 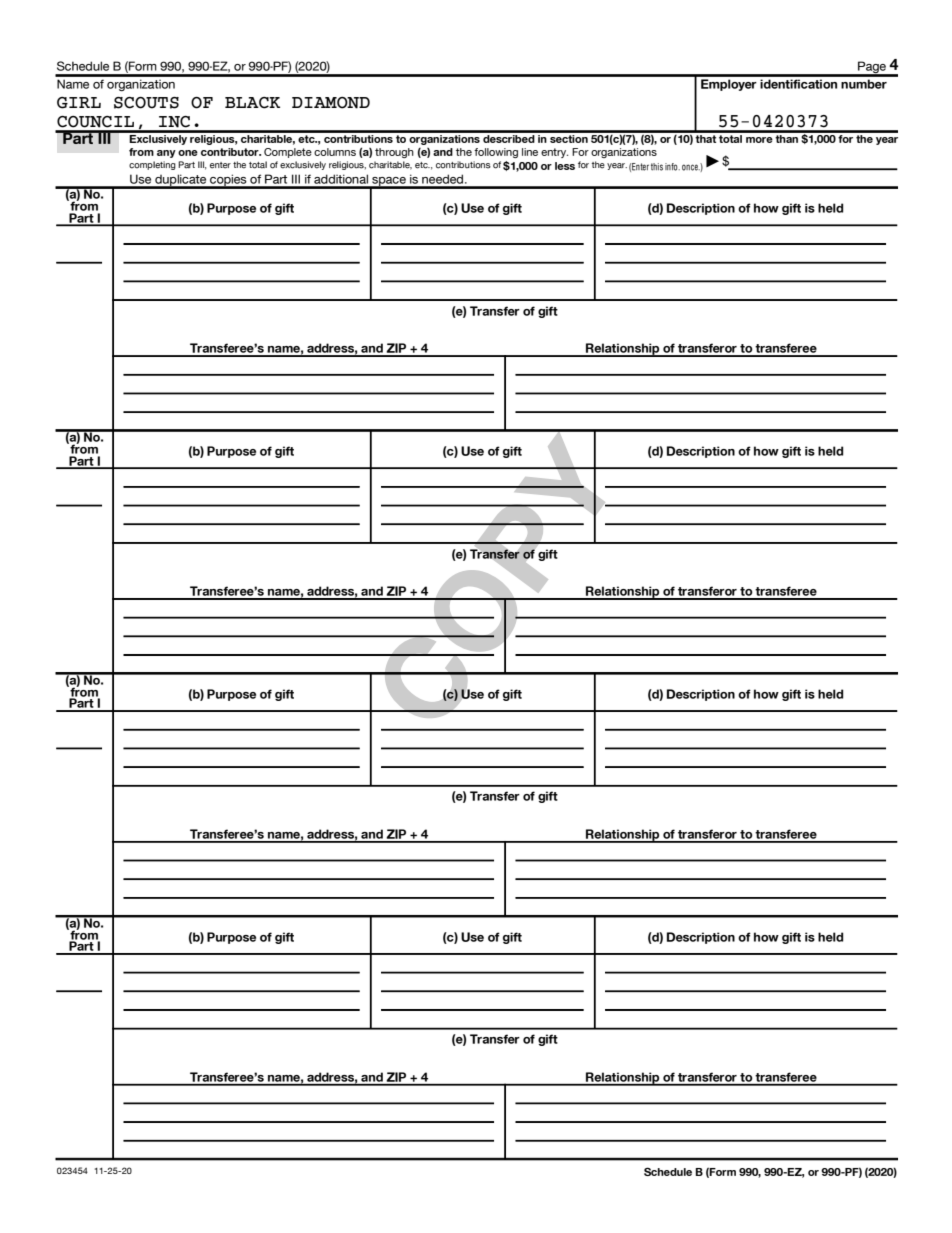 I want to click on SCOUTS, so click(x=146, y=103).
